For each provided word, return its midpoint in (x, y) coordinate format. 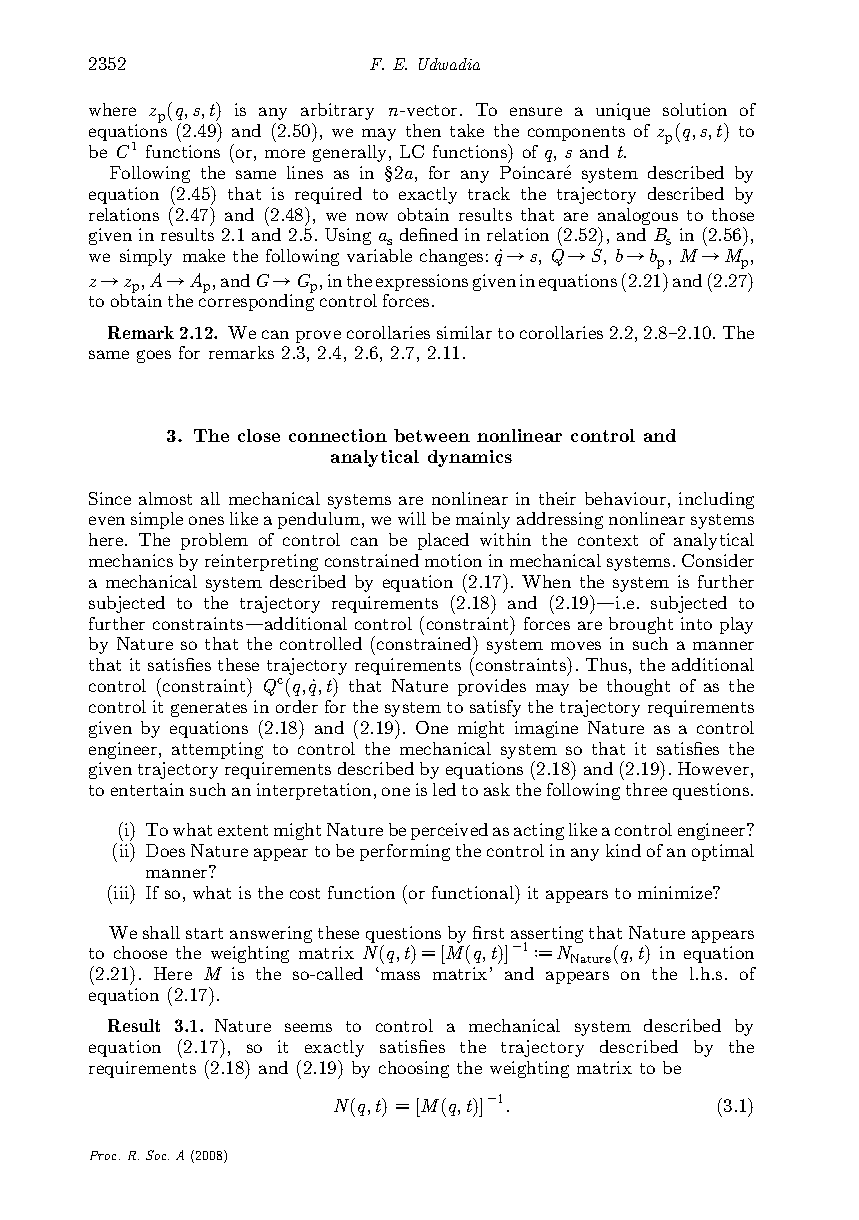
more (285, 153)
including (716, 500)
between (432, 435)
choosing (414, 1069)
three (646, 789)
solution (695, 109)
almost (165, 498)
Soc (157, 1155)
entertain (147, 789)
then (423, 130)
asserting (547, 935)
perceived (449, 831)
